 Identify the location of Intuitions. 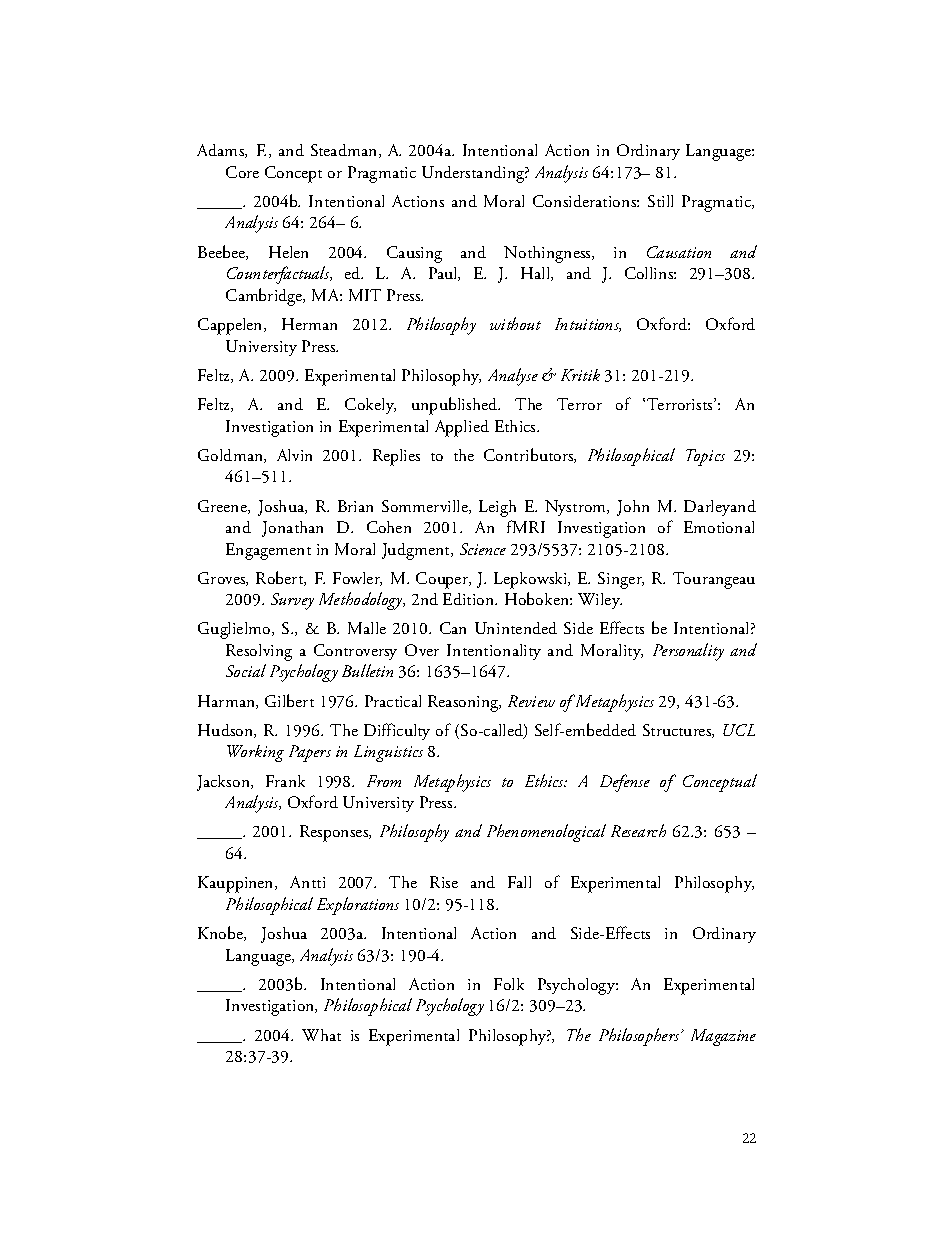
(588, 325).
